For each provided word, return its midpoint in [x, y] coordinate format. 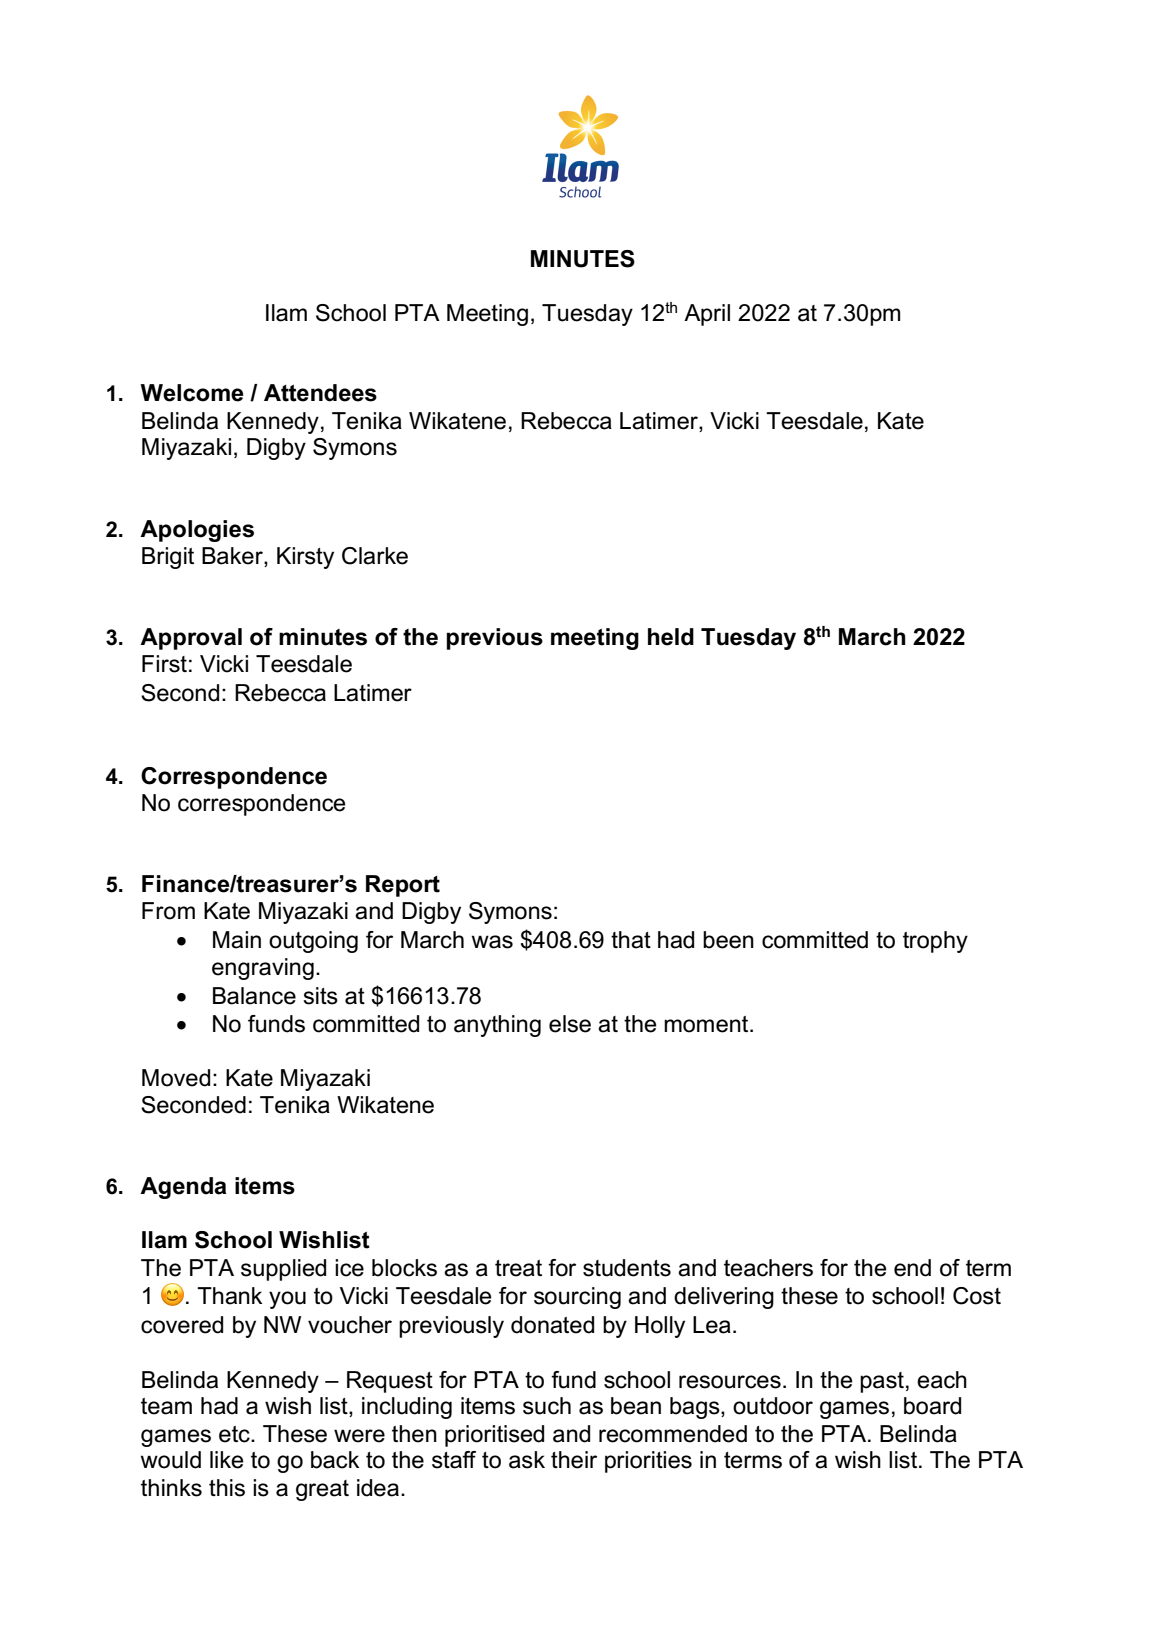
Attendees [320, 393]
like [227, 1460]
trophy [935, 942]
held [671, 637]
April [707, 315]
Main [237, 940]
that [631, 940]
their [574, 1460]
